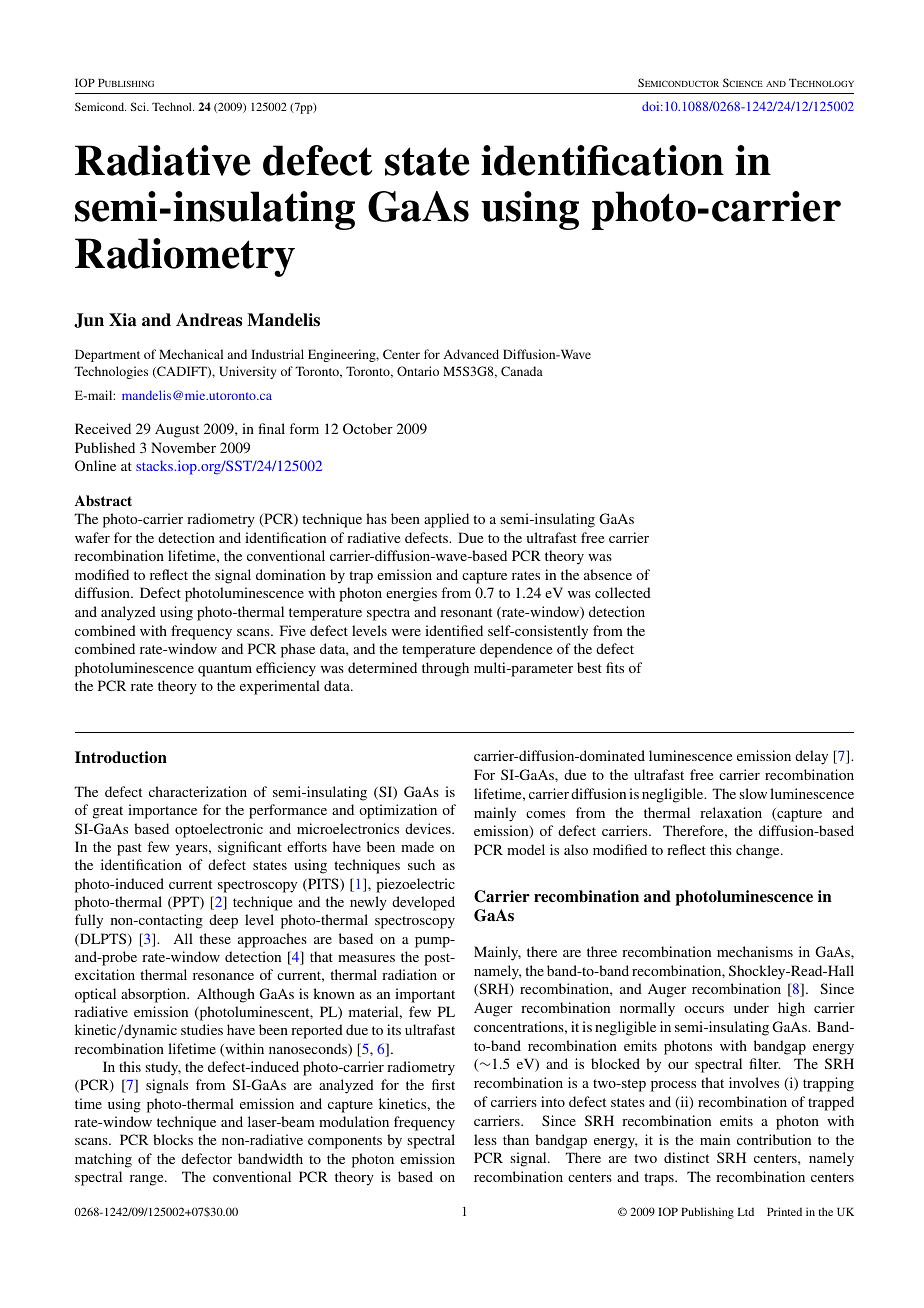 This page has width=924, height=1308. Describe the element at coordinates (191, 354) in the page. I see `Mechanical` at that location.
